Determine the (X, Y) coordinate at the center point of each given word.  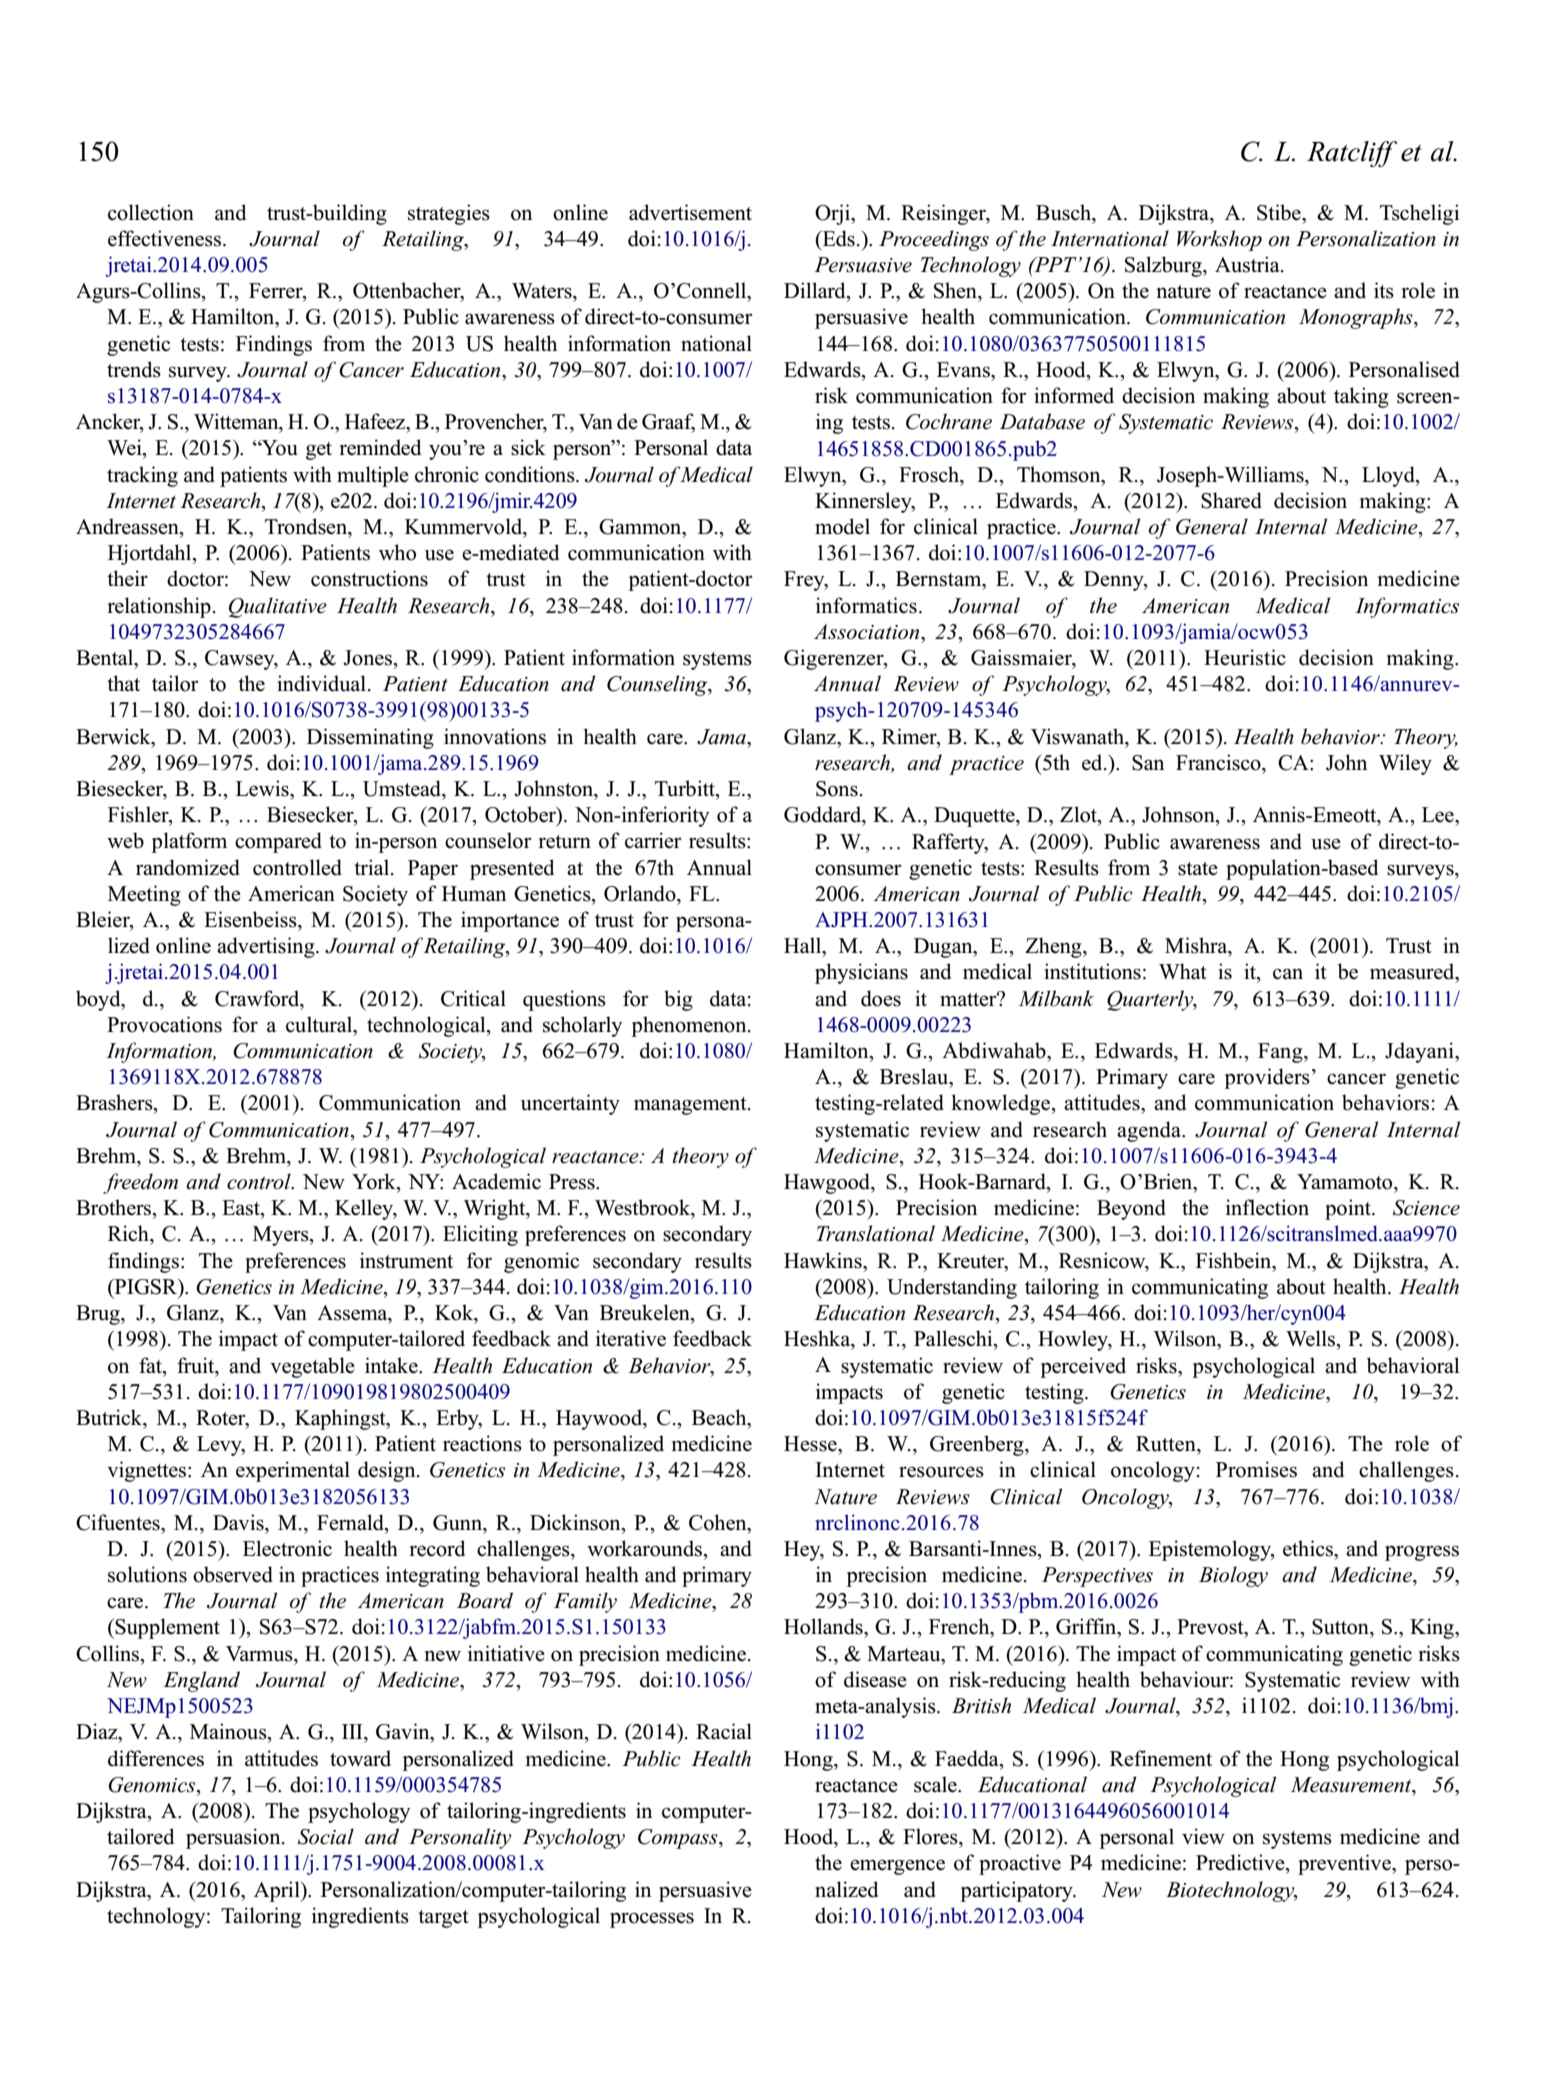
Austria (1248, 264)
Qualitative (278, 607)
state (1198, 869)
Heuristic (1245, 657)
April (278, 1891)
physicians (861, 973)
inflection (1267, 1207)
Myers (282, 1236)
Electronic (287, 1548)
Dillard (816, 290)
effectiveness (166, 238)
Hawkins (824, 1260)
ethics (1309, 1548)
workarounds (646, 1548)
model (842, 526)
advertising (267, 947)
